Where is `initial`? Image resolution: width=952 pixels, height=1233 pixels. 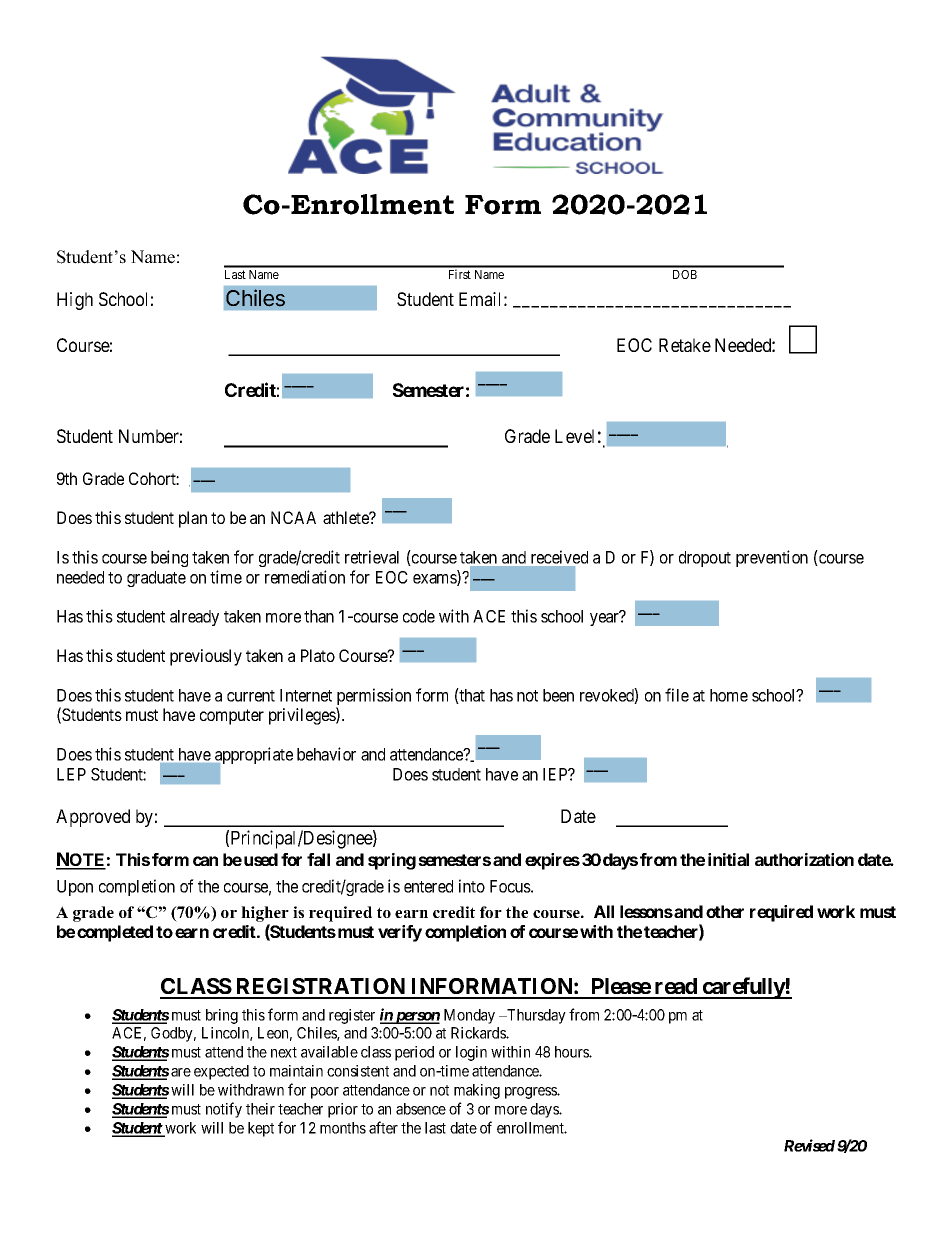 initial is located at coordinates (728, 859).
